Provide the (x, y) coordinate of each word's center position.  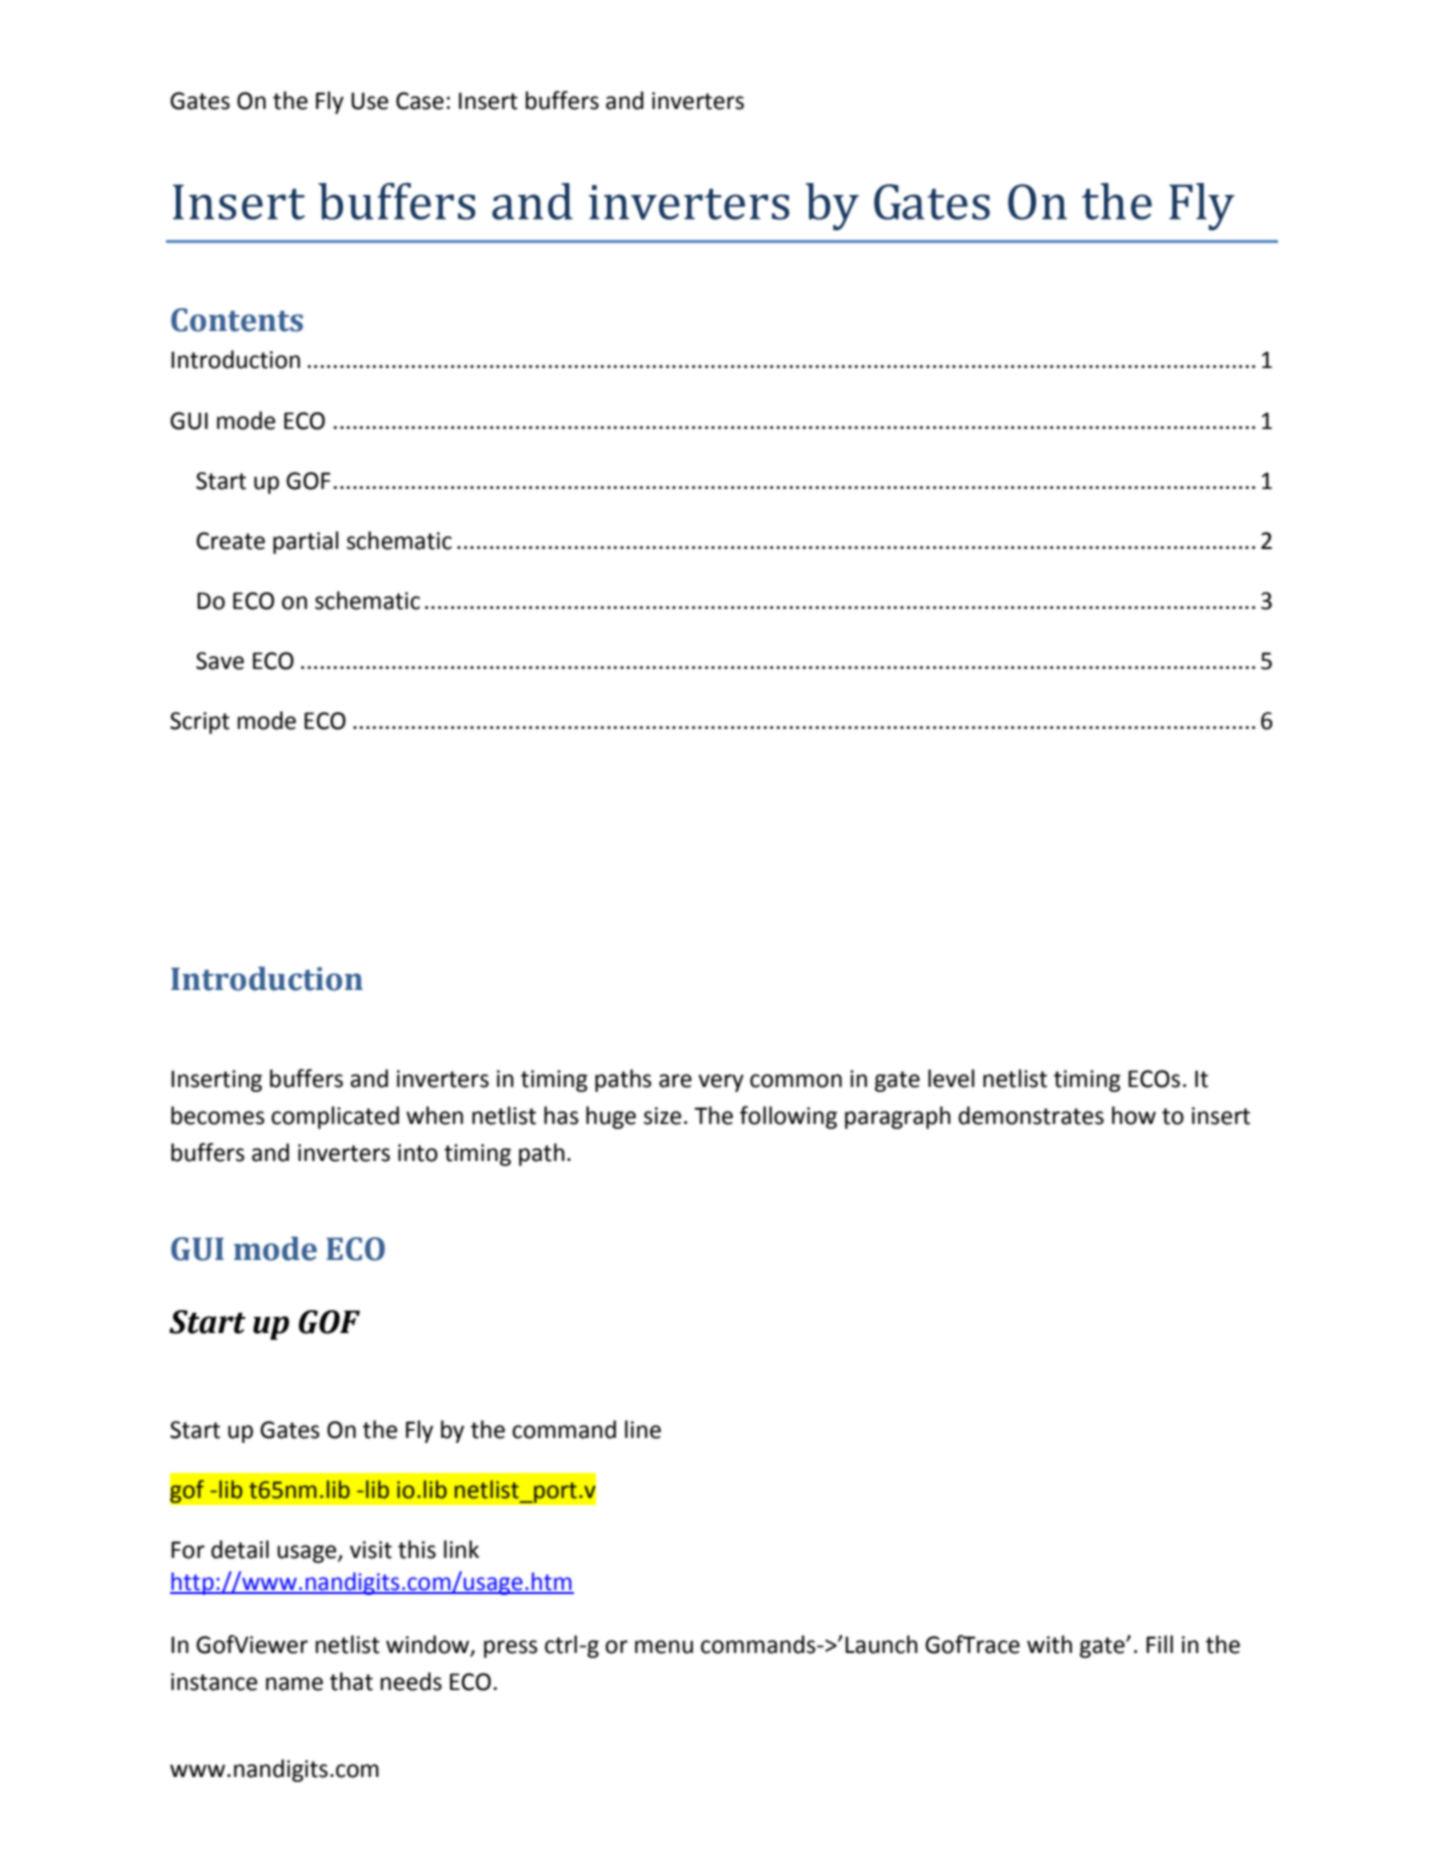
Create (230, 541)
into (418, 1153)
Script (200, 723)
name (294, 1684)
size (662, 1116)
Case (420, 101)
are (675, 1081)
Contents (237, 320)
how (1134, 1115)
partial (305, 542)
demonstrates (1031, 1115)
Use (369, 101)
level (951, 1078)
